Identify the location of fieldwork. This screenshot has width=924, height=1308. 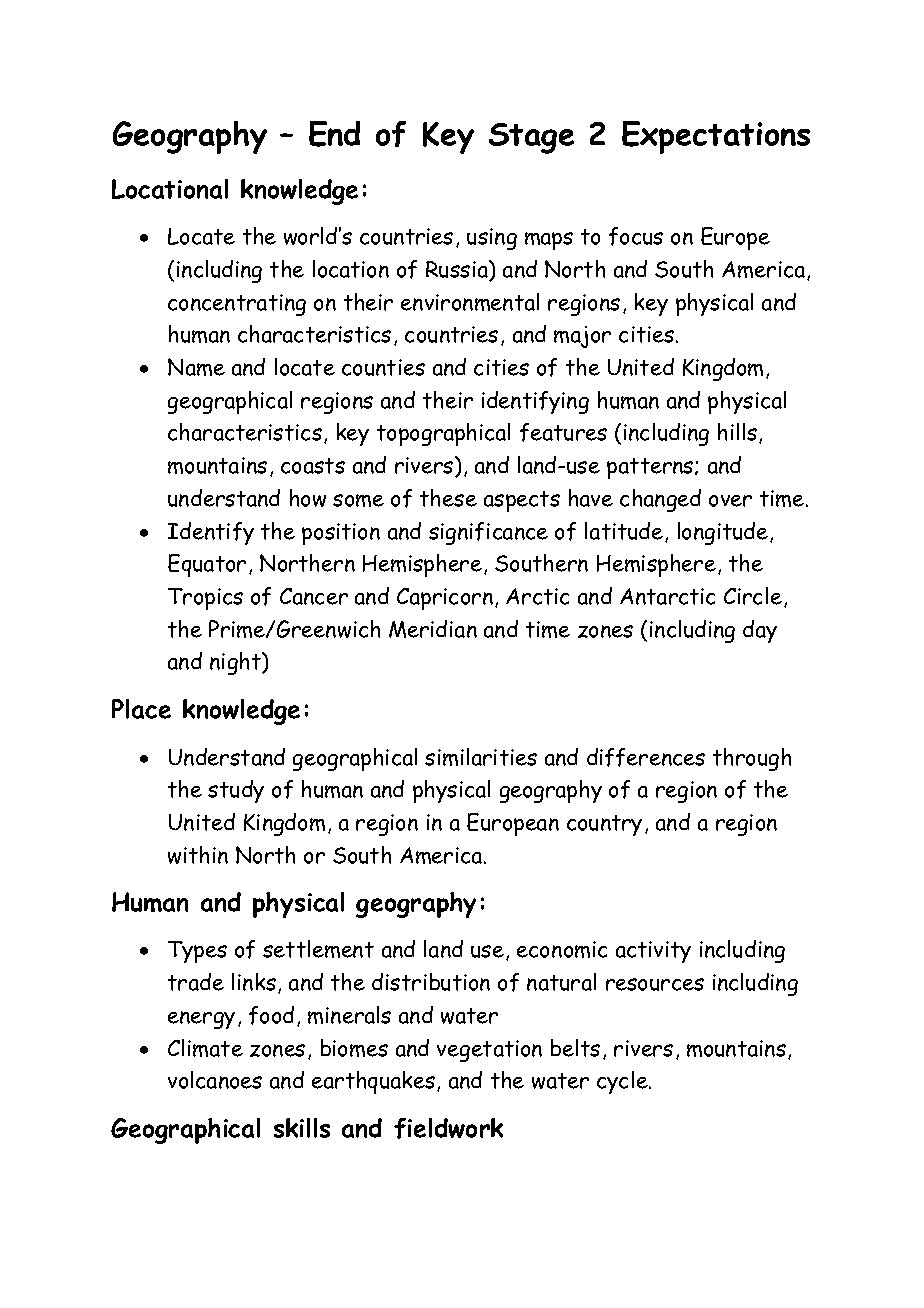
(448, 1128).
